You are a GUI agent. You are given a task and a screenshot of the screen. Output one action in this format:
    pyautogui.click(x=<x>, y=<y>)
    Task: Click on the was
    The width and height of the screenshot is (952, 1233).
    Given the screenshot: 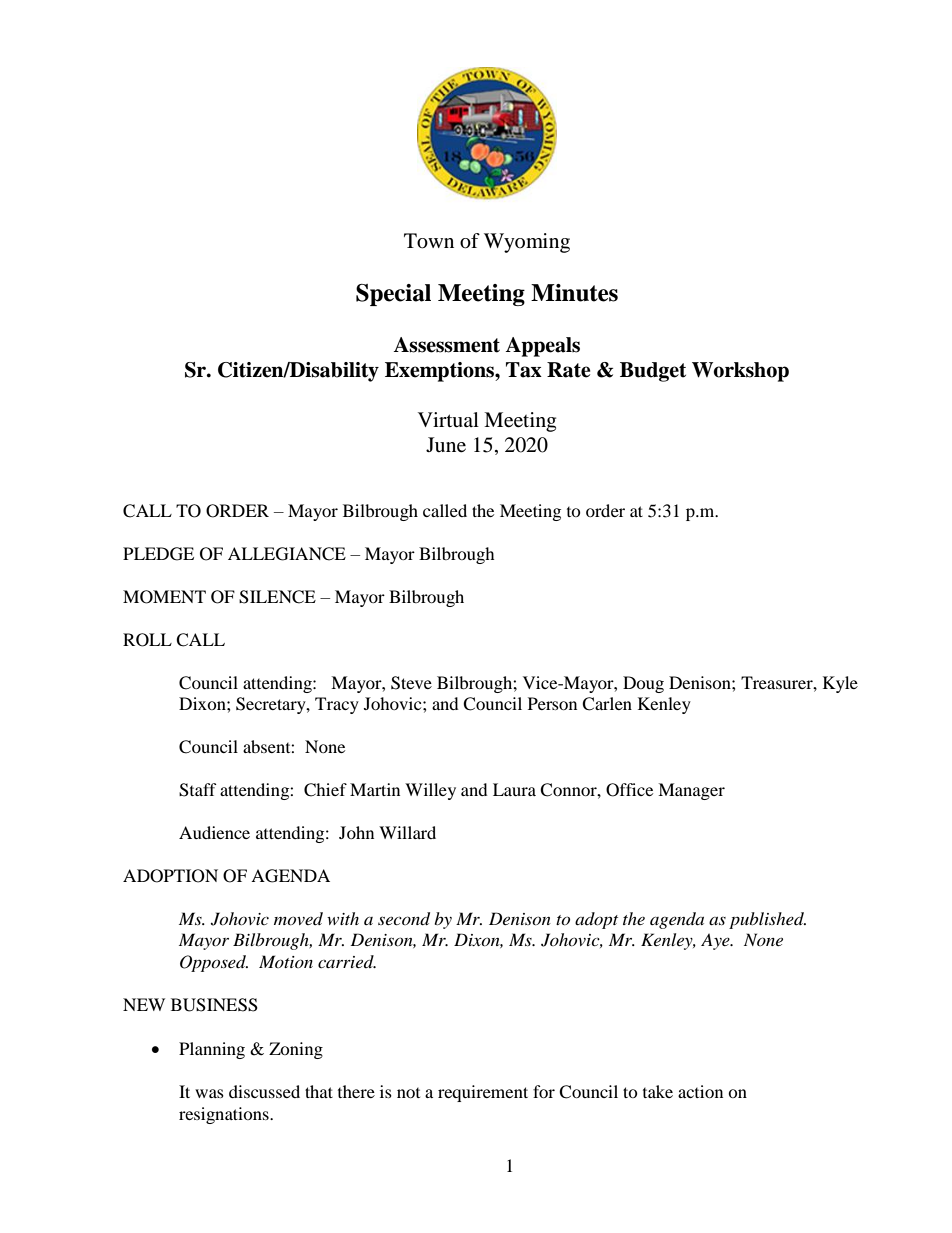 What is the action you would take?
    pyautogui.click(x=209, y=1093)
